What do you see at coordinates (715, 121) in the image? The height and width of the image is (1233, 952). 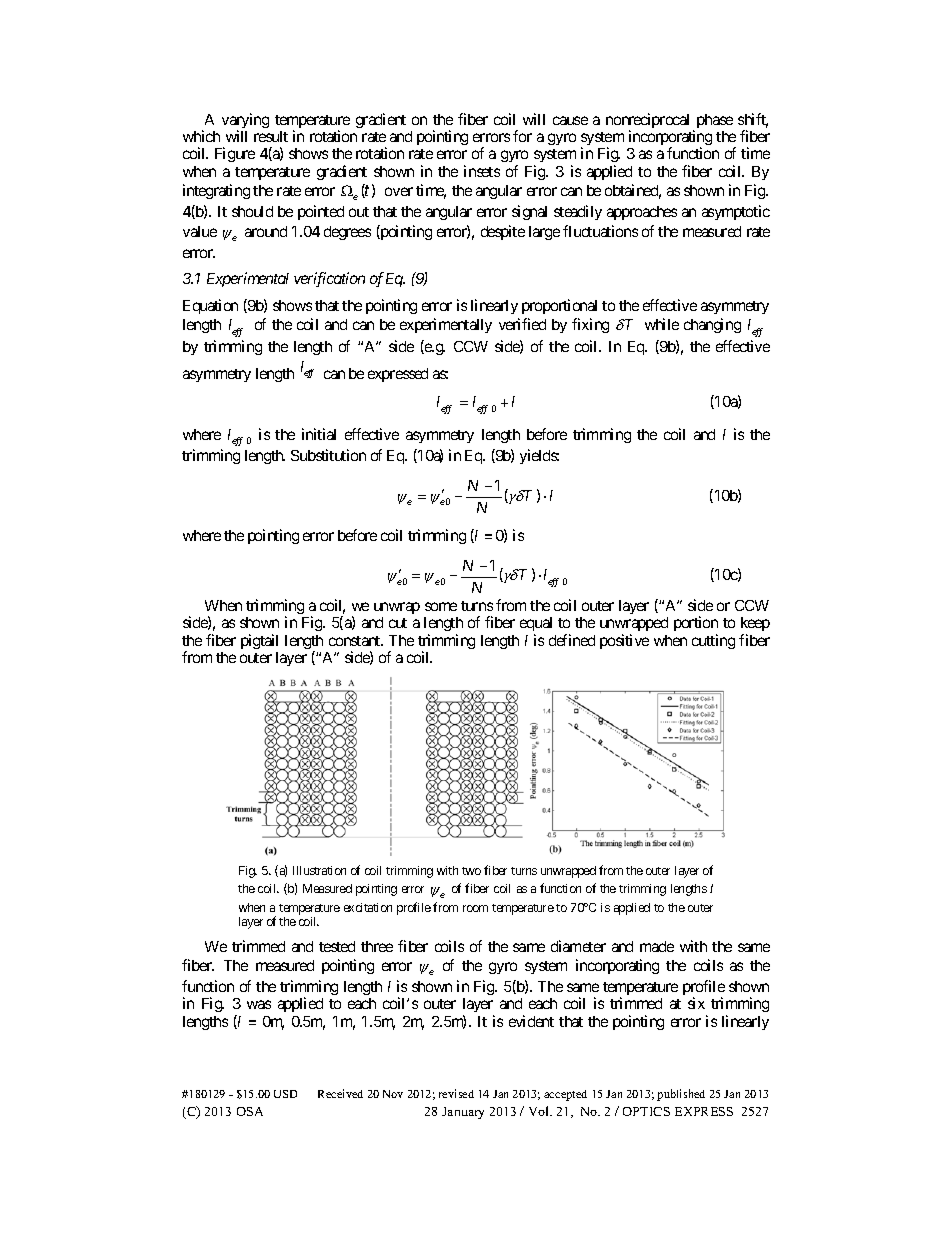 I see `phase` at bounding box center [715, 121].
